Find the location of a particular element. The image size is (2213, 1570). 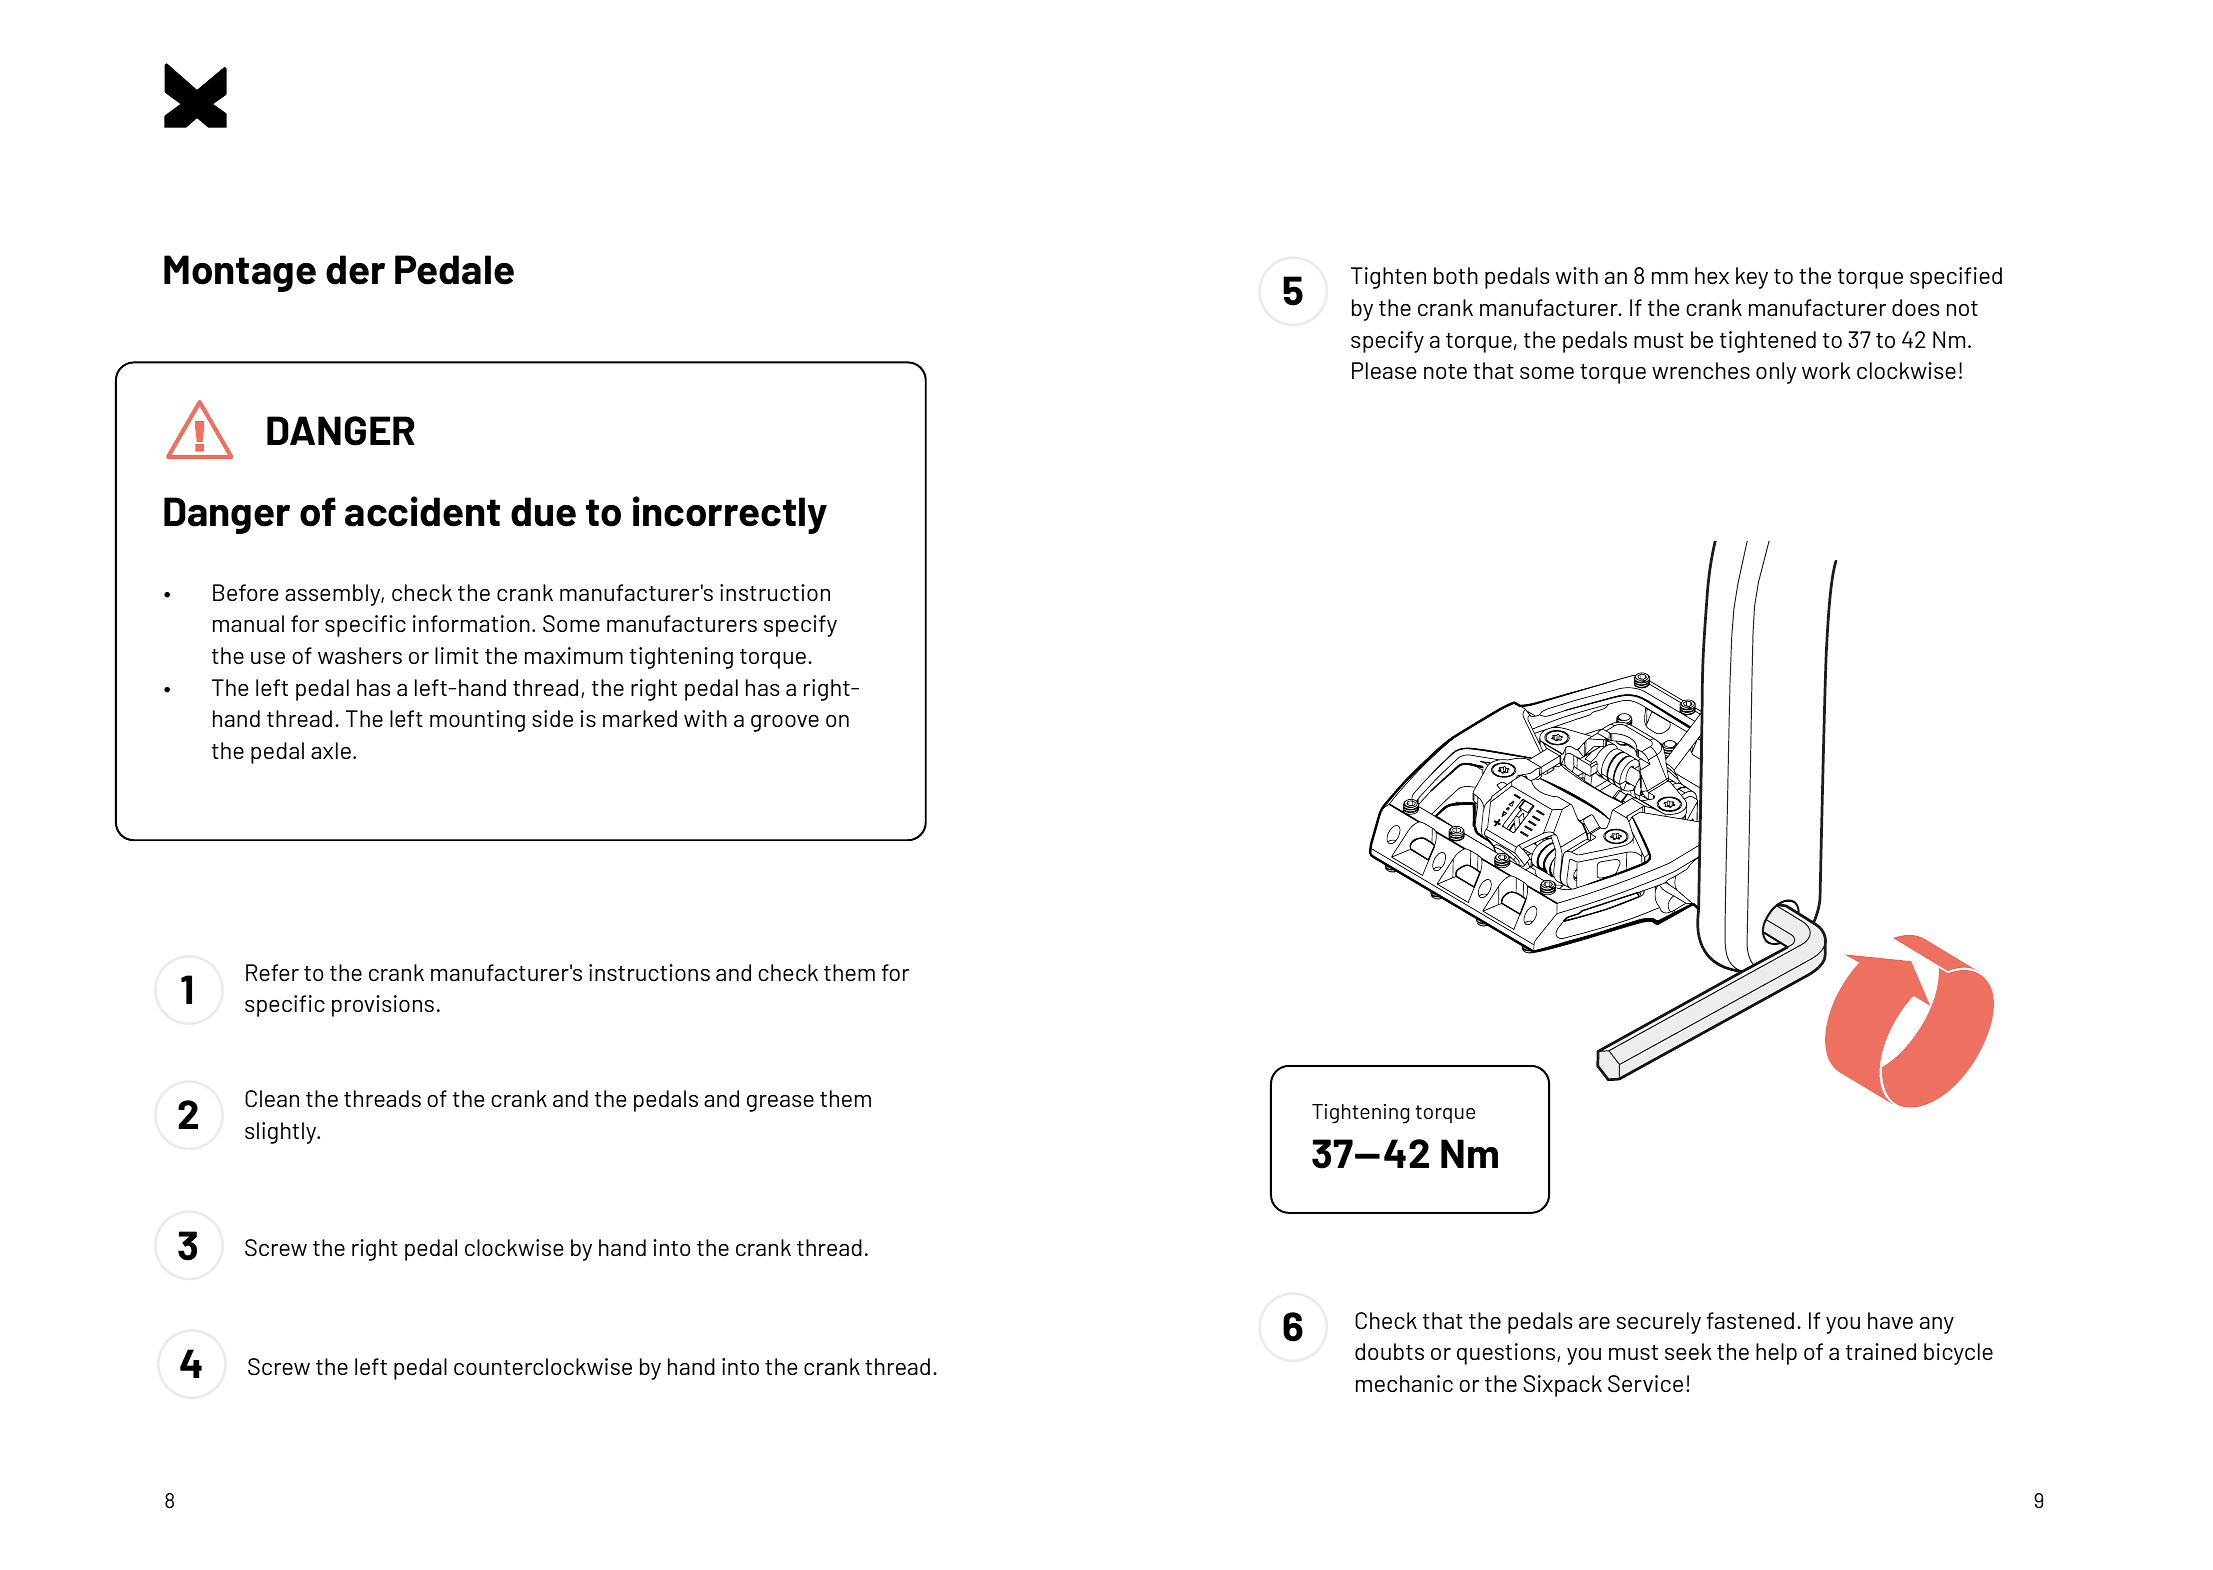

only is located at coordinates (1776, 373).
